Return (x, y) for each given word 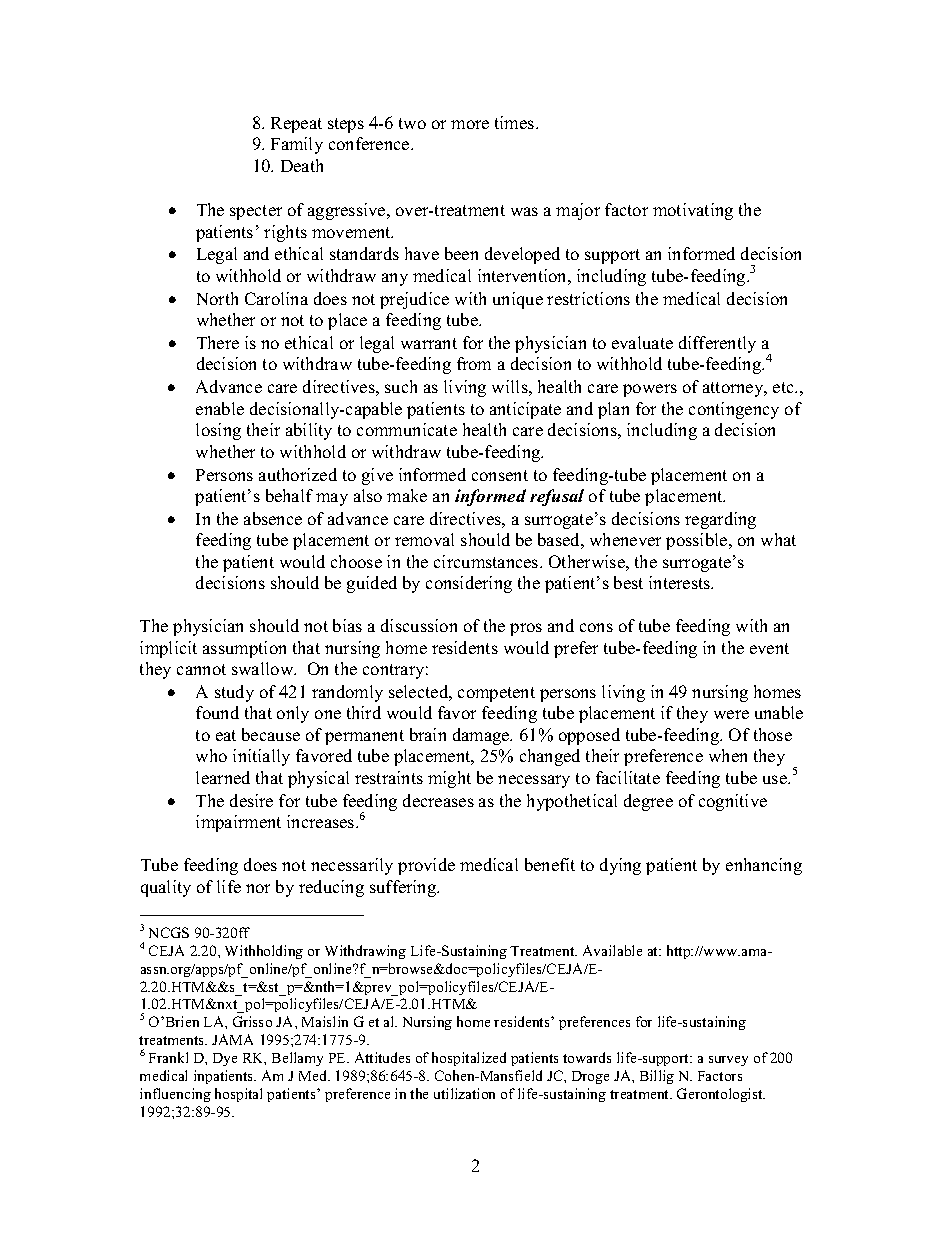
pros (526, 629)
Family (297, 145)
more (470, 124)
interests (681, 582)
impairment (238, 823)
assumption (244, 649)
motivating (693, 211)
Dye (225, 1059)
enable (220, 408)
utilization (464, 1093)
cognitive (733, 802)
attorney (734, 389)
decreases (438, 800)
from (474, 363)
